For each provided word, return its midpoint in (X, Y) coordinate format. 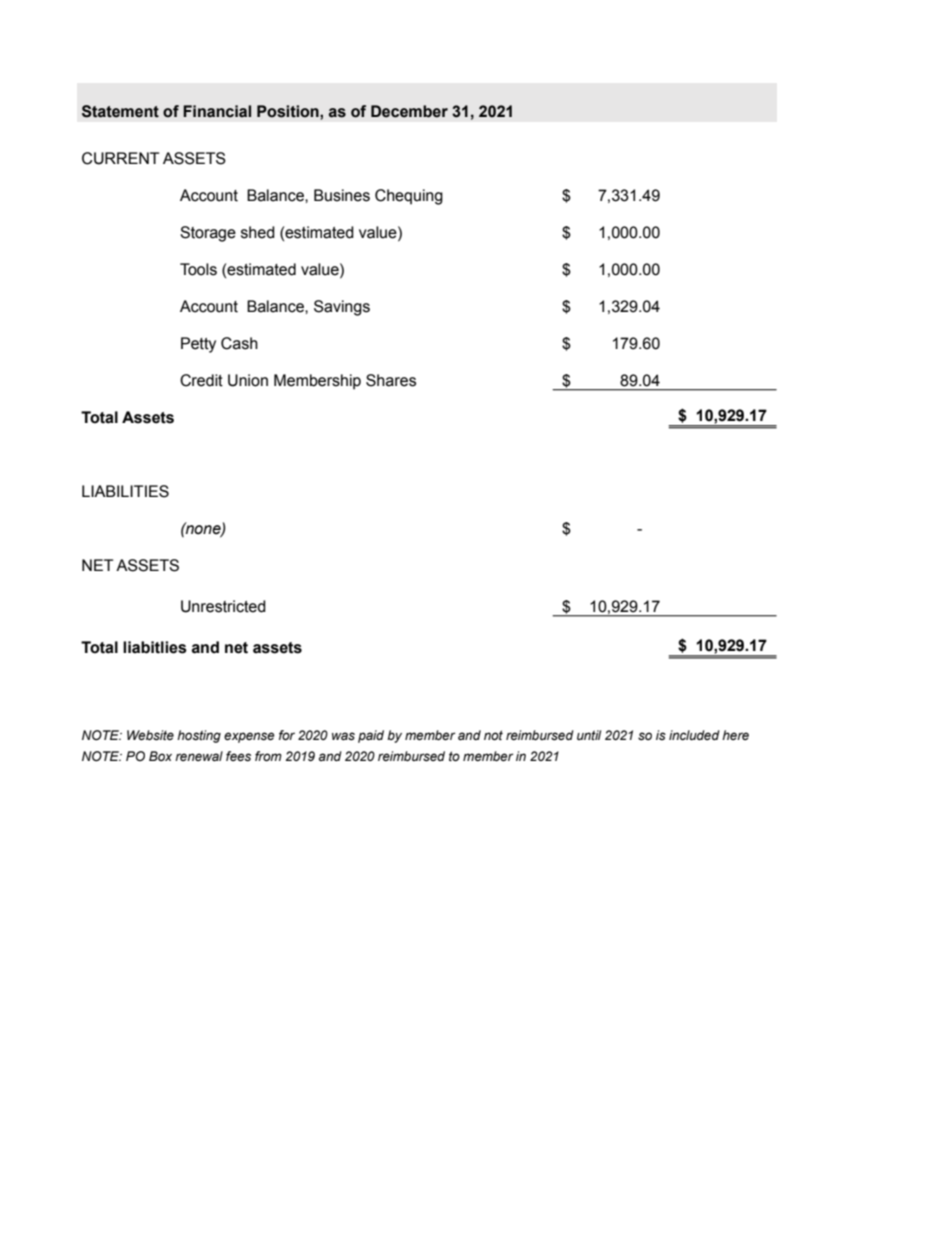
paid (371, 736)
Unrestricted (223, 606)
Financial (217, 111)
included (694, 735)
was (343, 736)
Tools (198, 269)
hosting (199, 736)
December (409, 111)
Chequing (409, 197)
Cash (239, 343)
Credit (201, 380)
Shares (391, 380)
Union (248, 380)
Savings (342, 308)
